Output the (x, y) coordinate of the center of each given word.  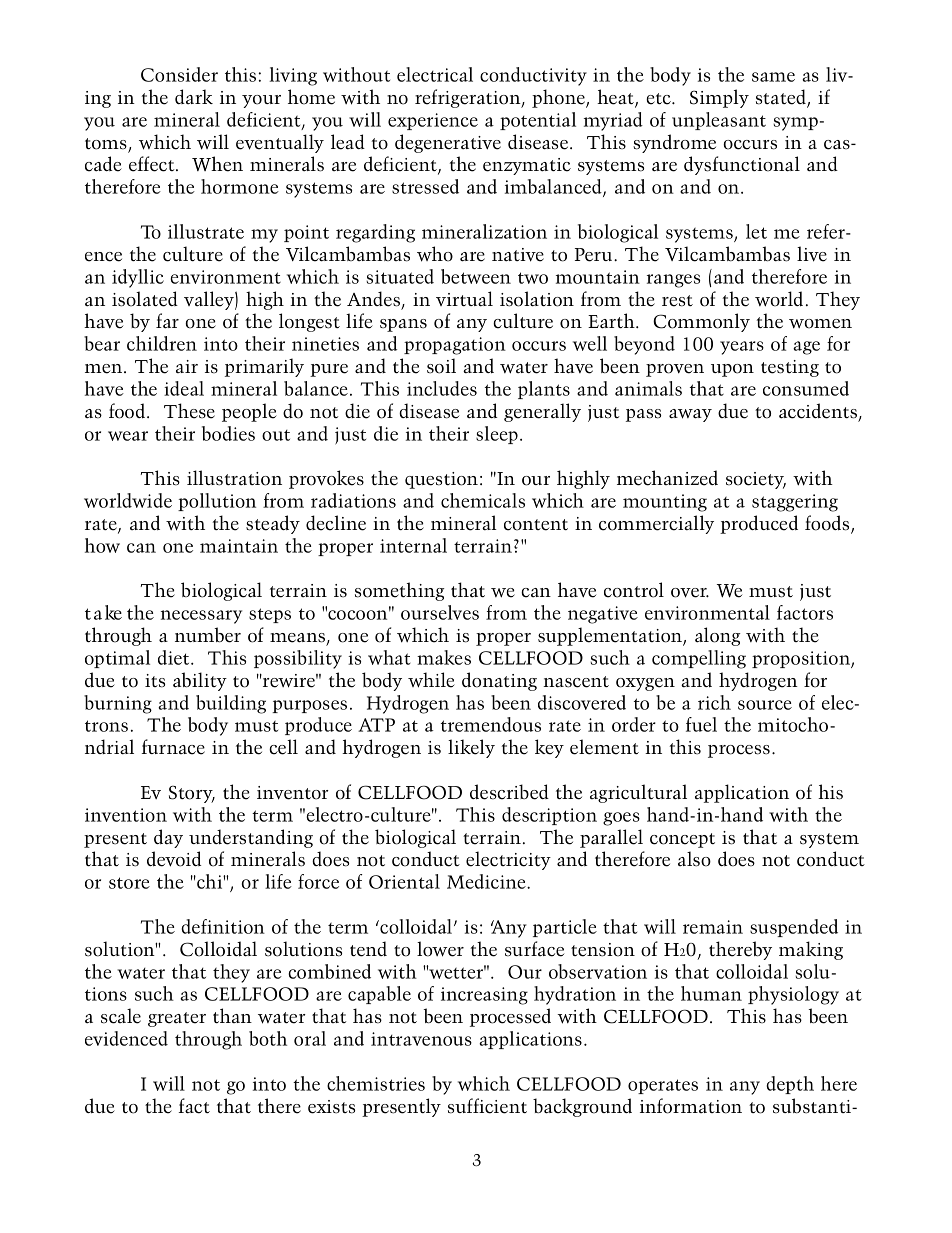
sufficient (487, 1106)
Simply (719, 98)
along (717, 636)
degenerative (448, 143)
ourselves (440, 612)
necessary (201, 617)
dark (194, 96)
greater (177, 1019)
